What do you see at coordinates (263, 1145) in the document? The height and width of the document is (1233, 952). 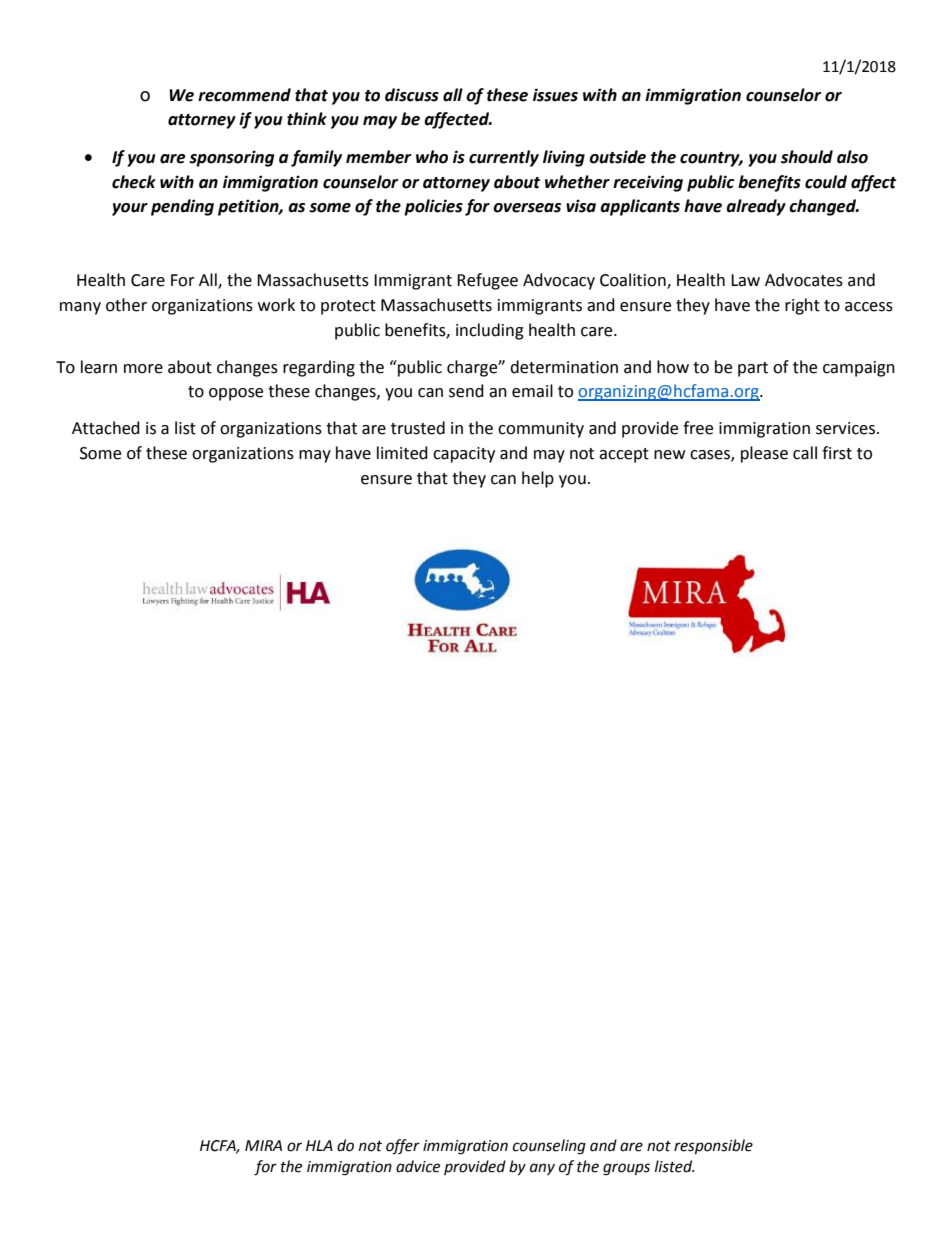 I see `MIRA` at bounding box center [263, 1145].
